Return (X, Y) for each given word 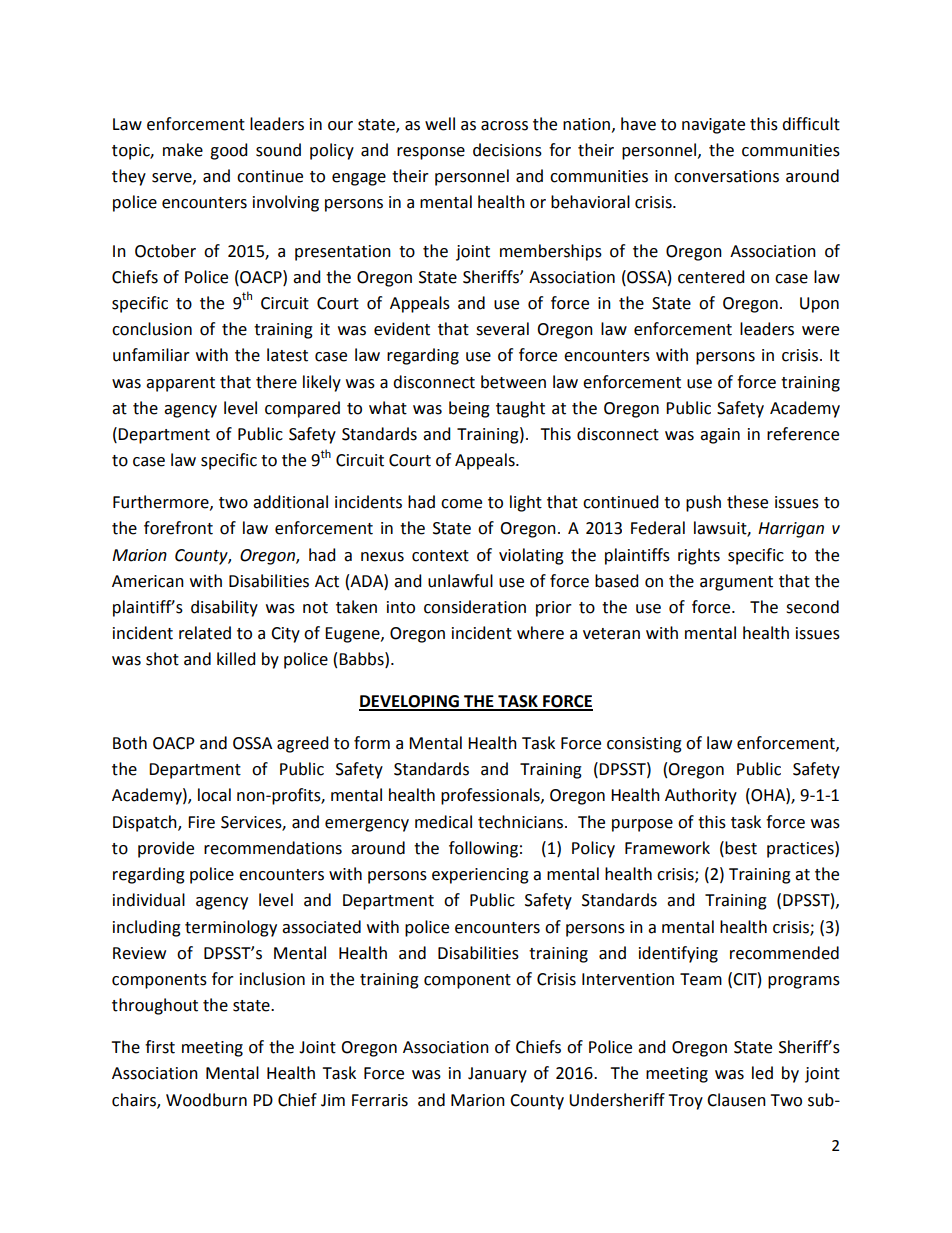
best (741, 848)
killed (236, 659)
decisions (507, 150)
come (461, 504)
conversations (726, 176)
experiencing (480, 876)
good (228, 151)
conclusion (152, 329)
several (502, 329)
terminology (231, 928)
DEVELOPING (410, 702)
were (820, 331)
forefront (178, 528)
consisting (644, 745)
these (747, 502)
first (160, 1047)
